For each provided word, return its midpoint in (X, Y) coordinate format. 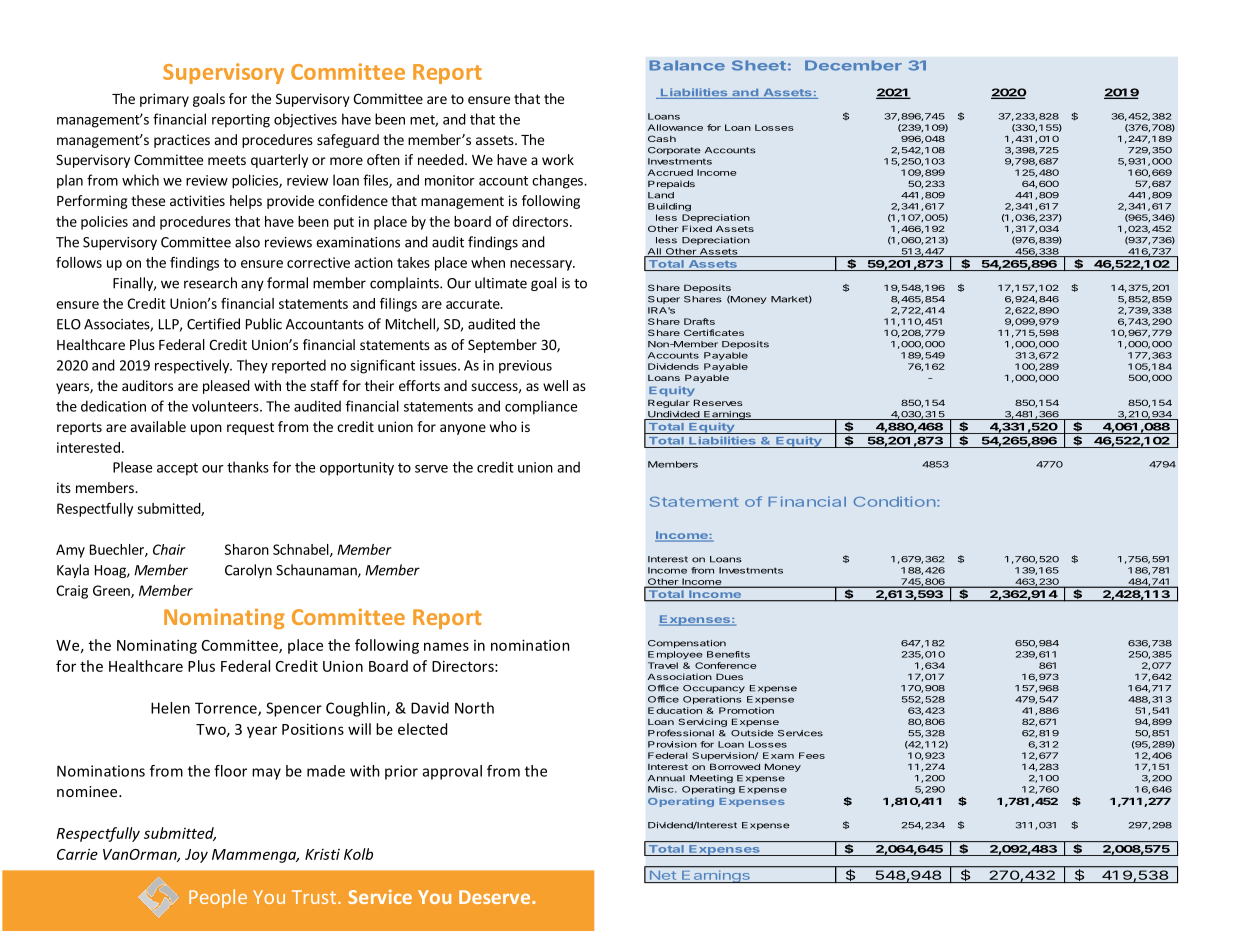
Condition (894, 501)
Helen (170, 708)
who (503, 426)
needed (441, 159)
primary (164, 100)
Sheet (759, 65)
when (488, 262)
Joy (196, 856)
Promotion (746, 710)
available (158, 426)
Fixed (697, 228)
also (247, 242)
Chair (169, 549)
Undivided (673, 415)
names (446, 646)
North (474, 708)
